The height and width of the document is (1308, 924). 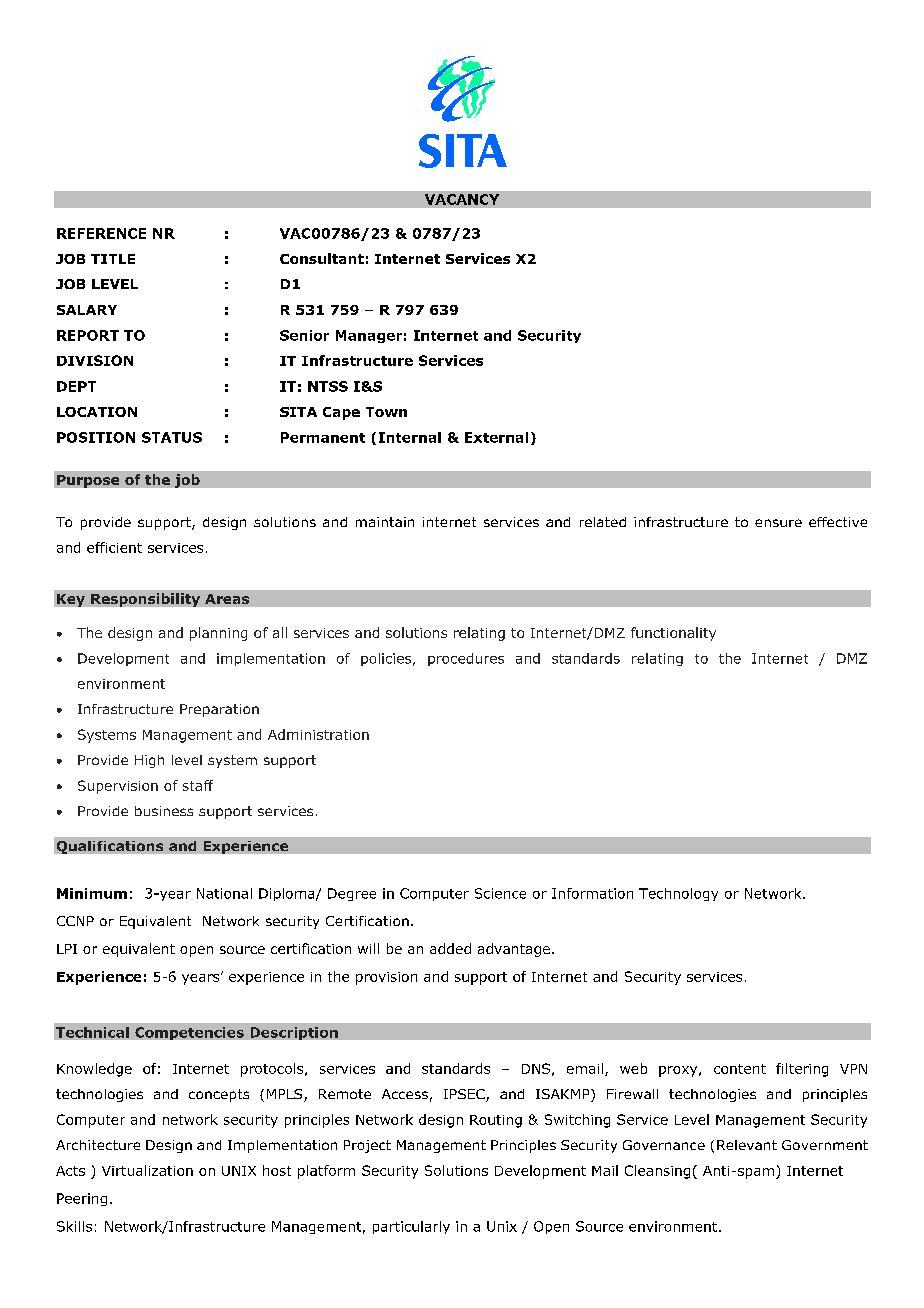 What do you see at coordinates (172, 437) in the document?
I see `STATUS` at bounding box center [172, 437].
